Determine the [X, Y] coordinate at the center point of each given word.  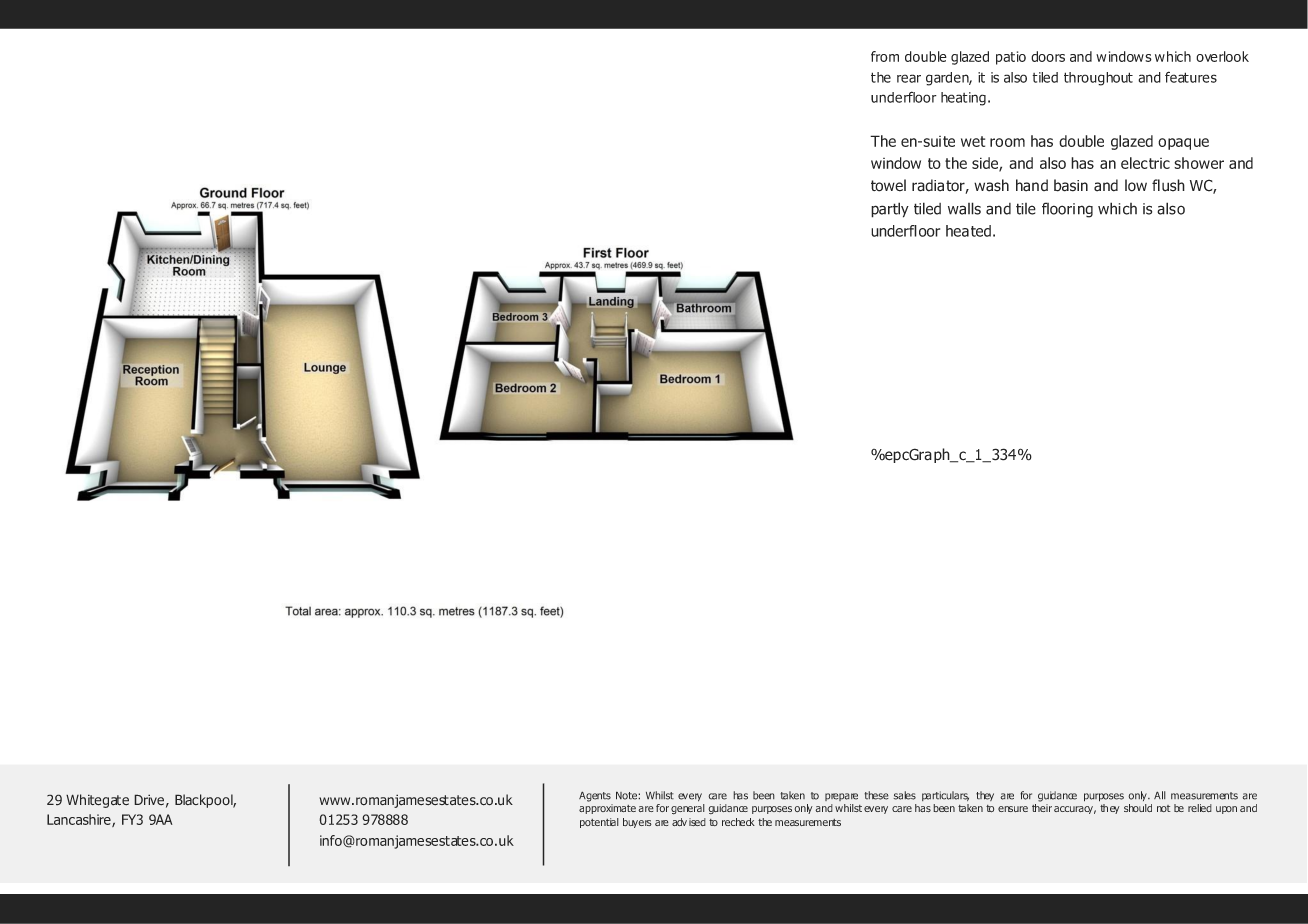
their [1042, 808]
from [885, 56]
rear [909, 78]
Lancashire [80, 820]
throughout [1098, 79]
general [688, 809]
